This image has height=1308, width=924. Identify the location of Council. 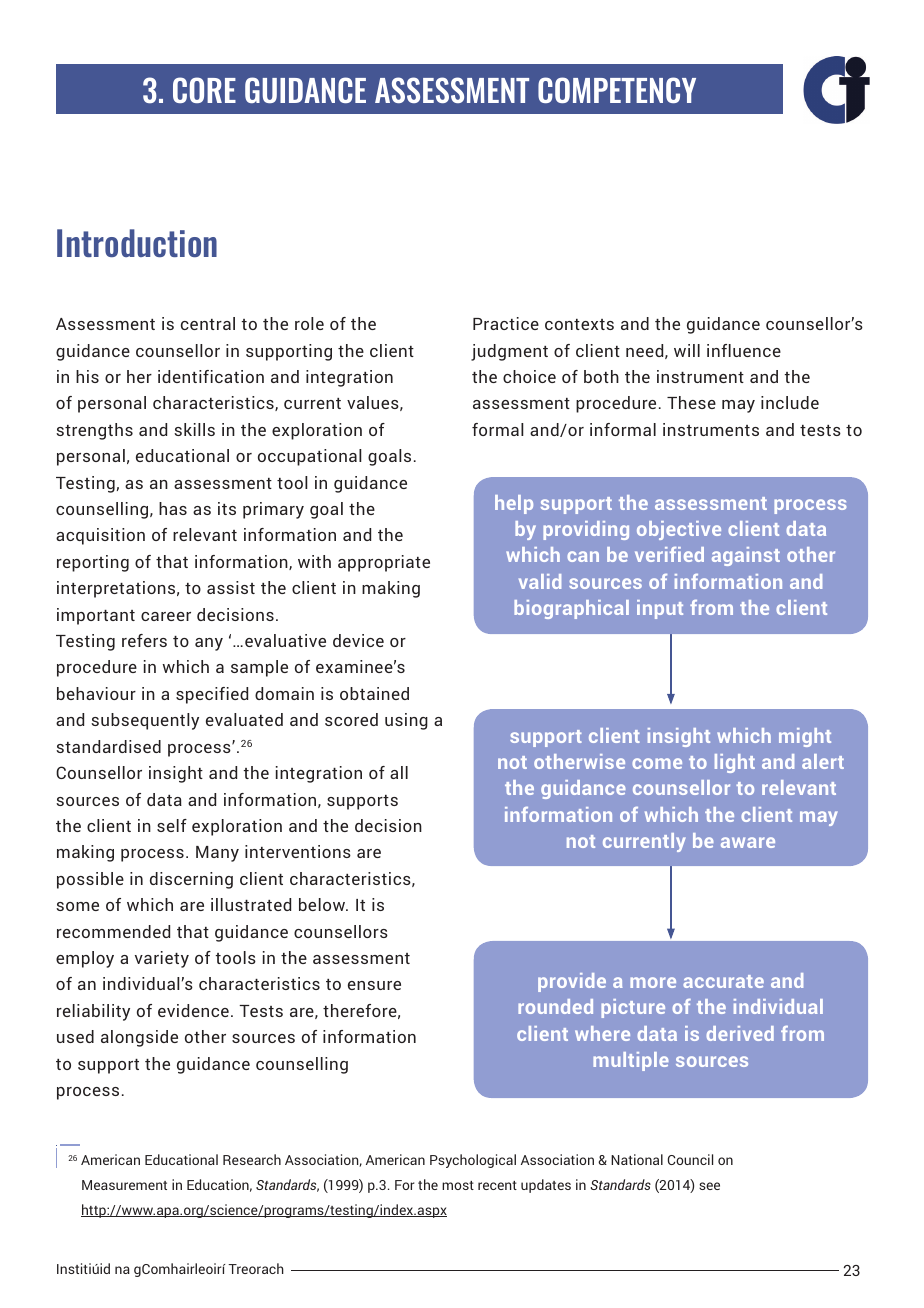
(690, 1159).
